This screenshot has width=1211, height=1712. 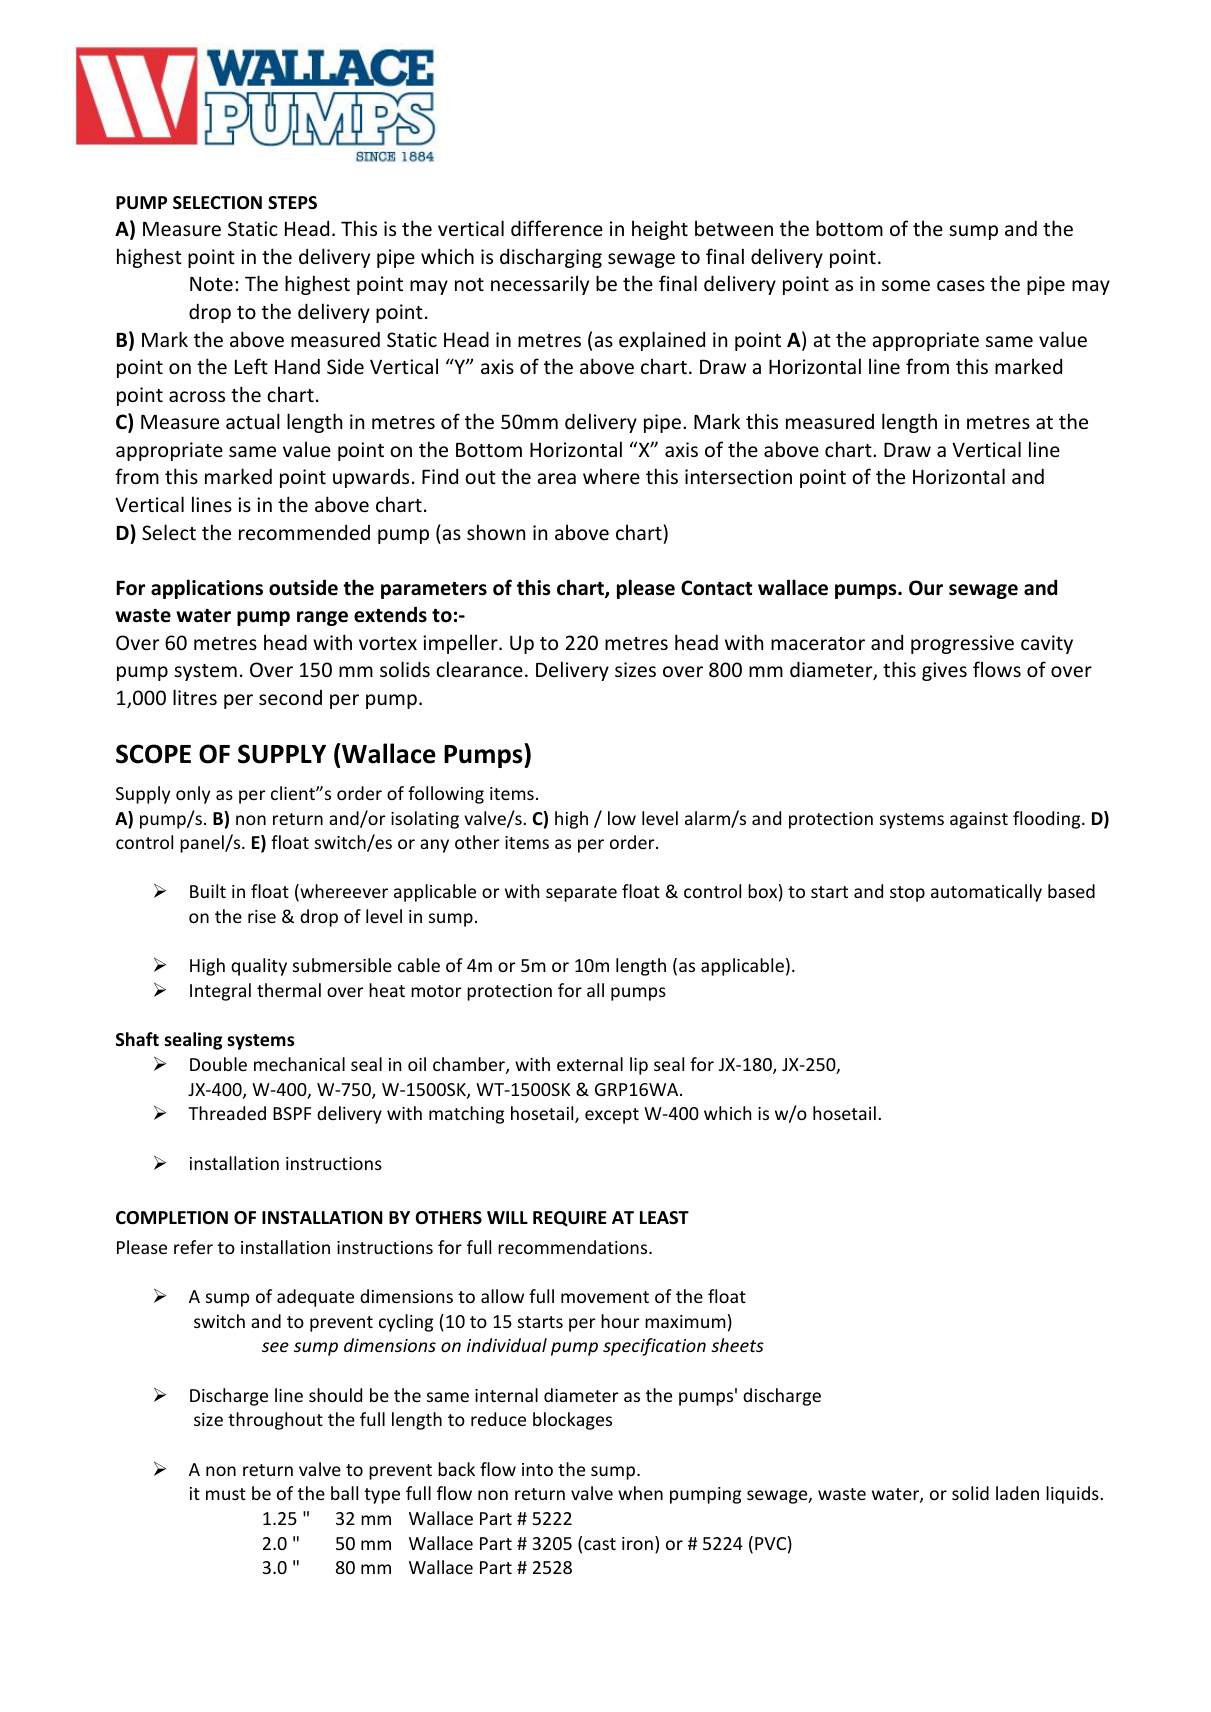 What do you see at coordinates (226, 1494) in the screenshot?
I see `must` at bounding box center [226, 1494].
